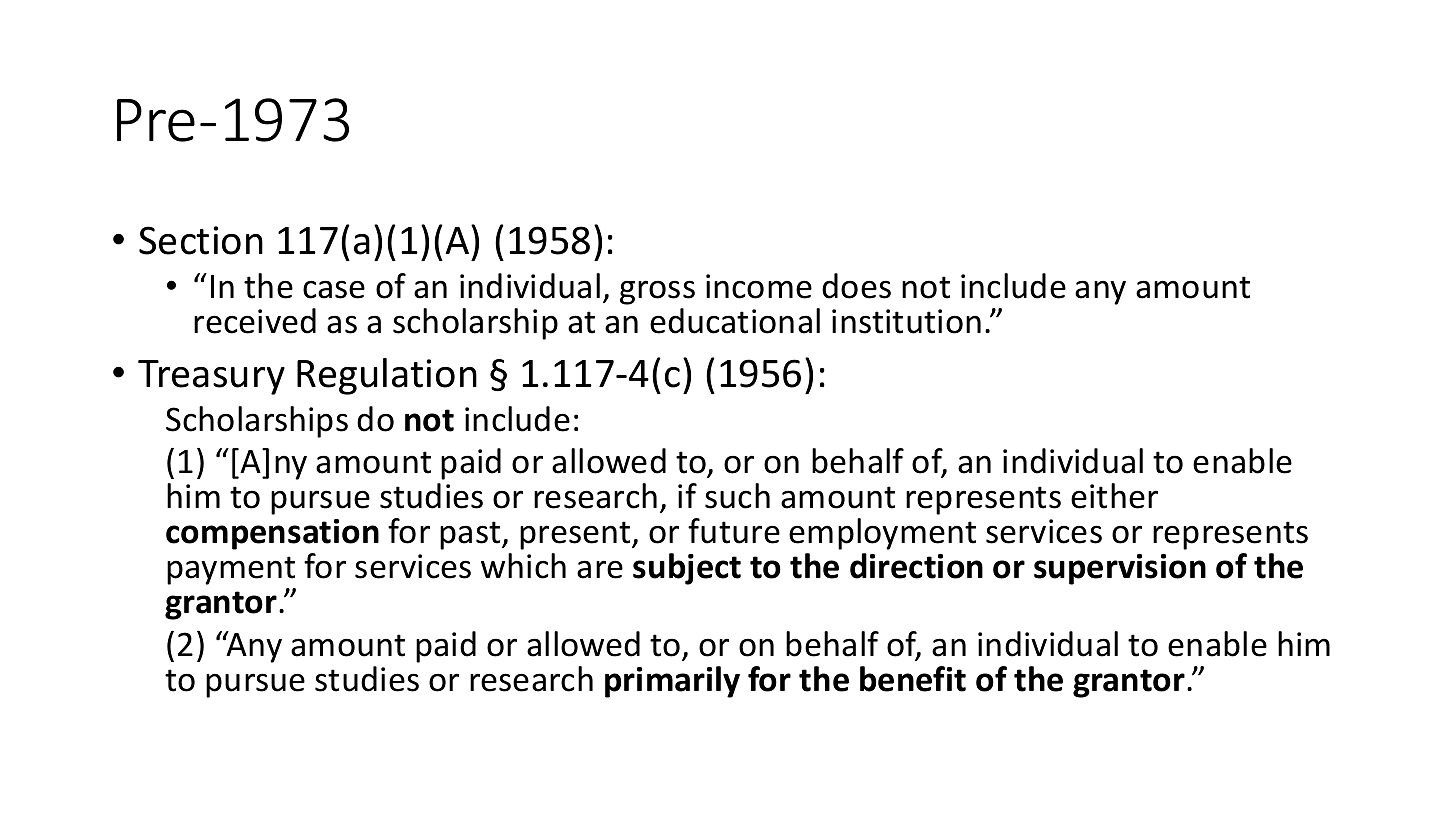 The height and width of the image is (819, 1456). What do you see at coordinates (913, 679) in the image?
I see `benefit` at bounding box center [913, 679].
